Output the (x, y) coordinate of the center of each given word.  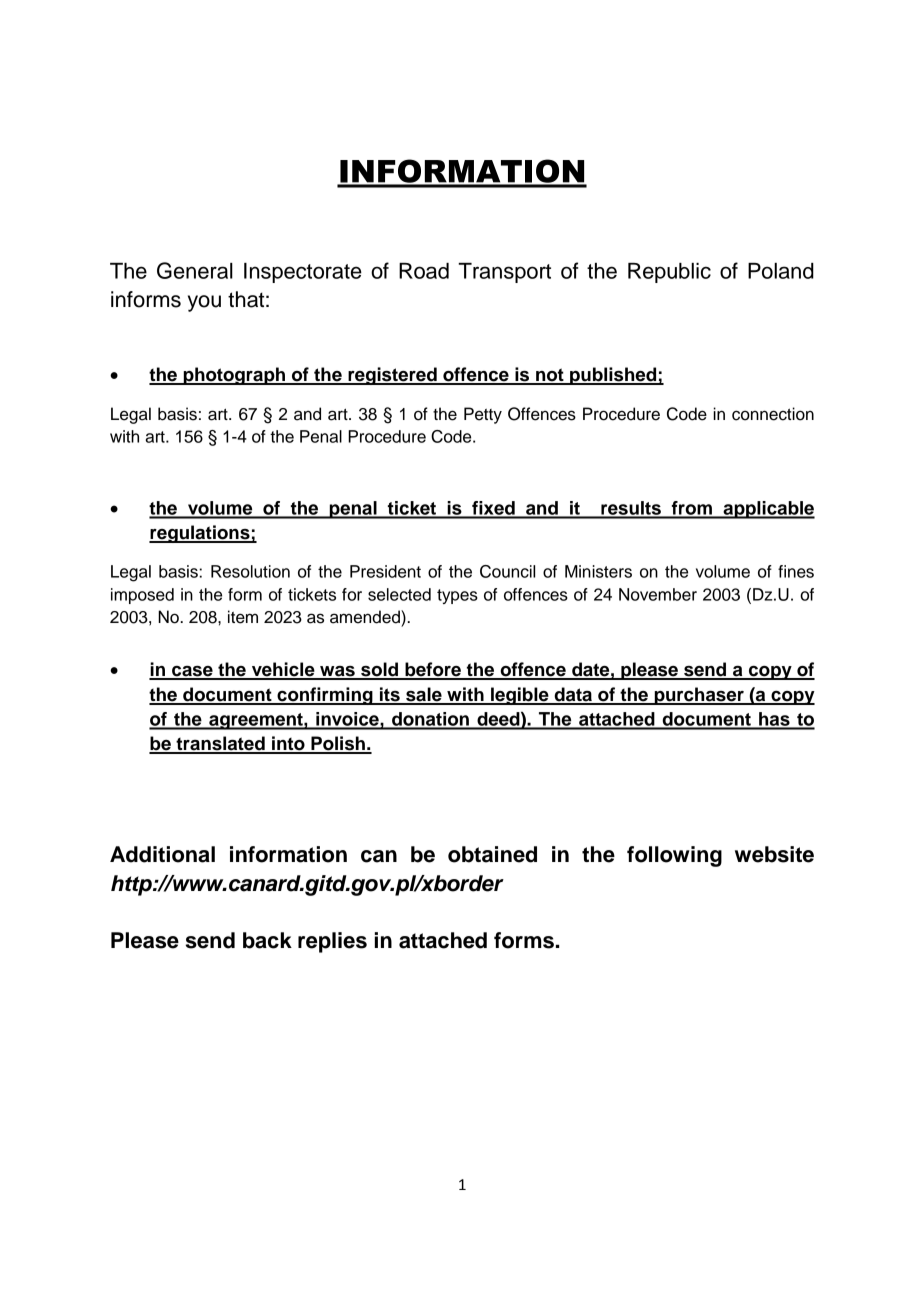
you (204, 303)
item (243, 617)
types (457, 596)
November (658, 594)
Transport (504, 273)
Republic (669, 273)
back (267, 940)
